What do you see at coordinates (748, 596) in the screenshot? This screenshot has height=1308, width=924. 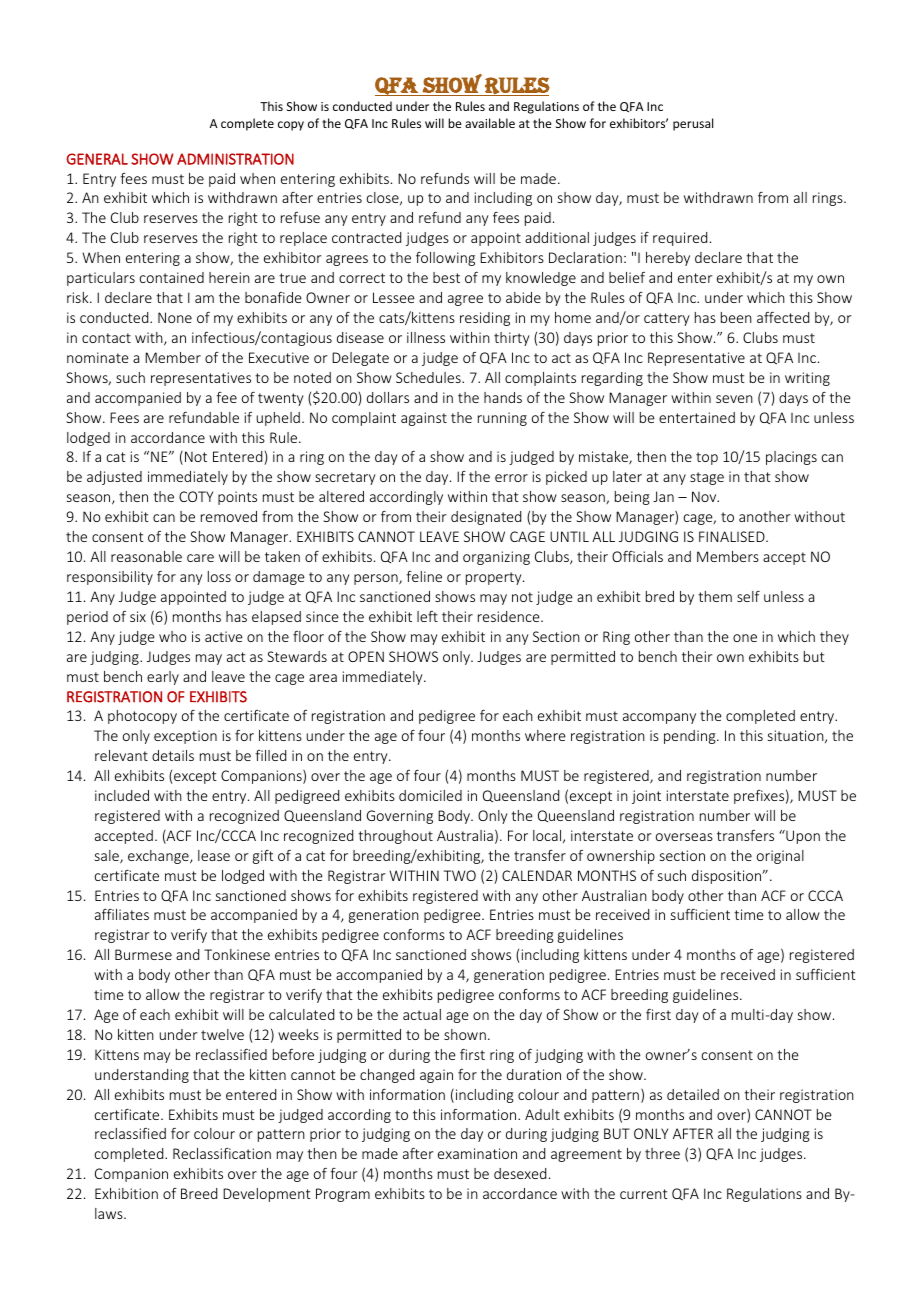 I see `self` at bounding box center [748, 596].
